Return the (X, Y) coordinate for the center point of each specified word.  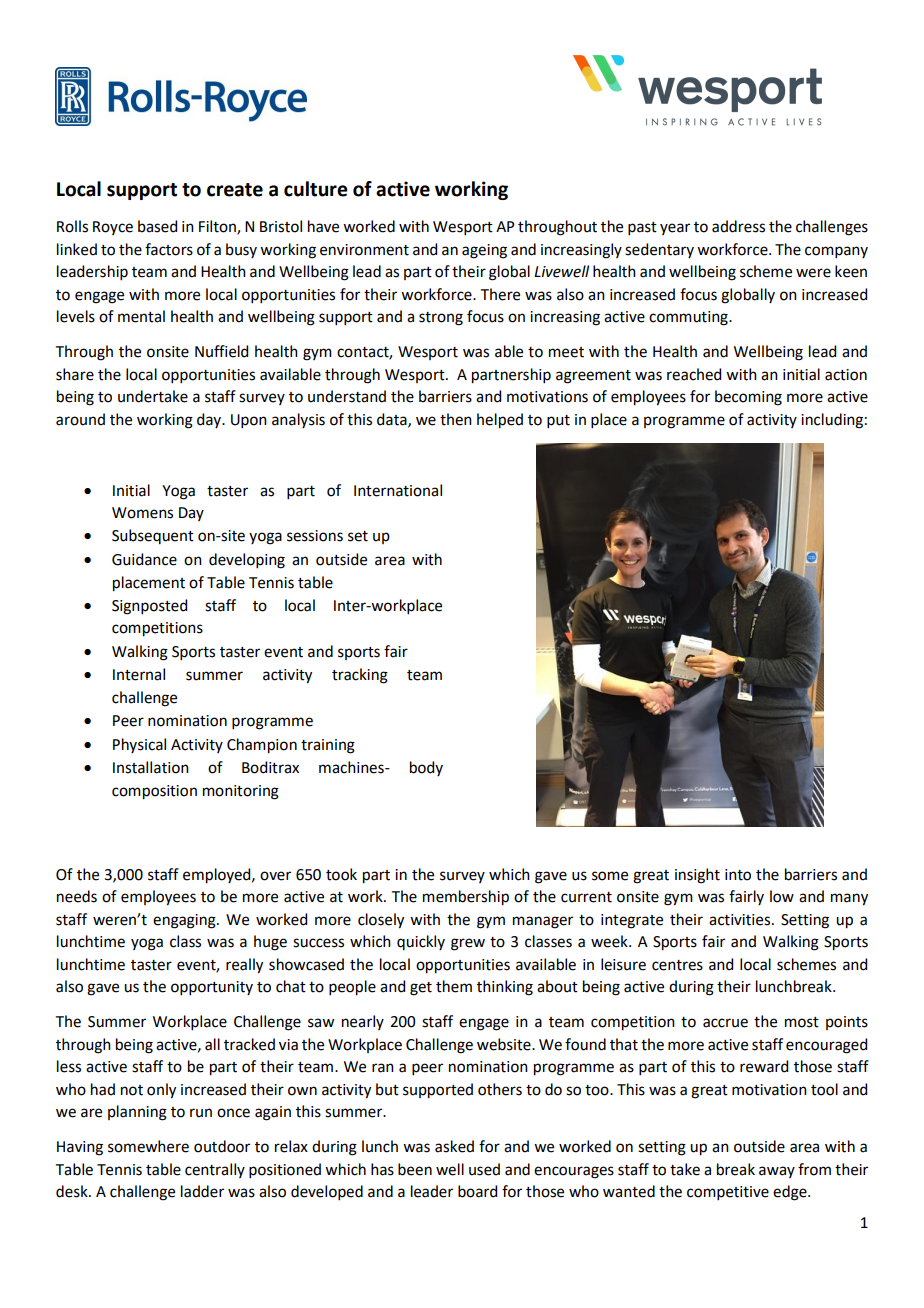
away (777, 1172)
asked (454, 1146)
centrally (215, 1170)
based (157, 226)
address (738, 226)
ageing (484, 251)
